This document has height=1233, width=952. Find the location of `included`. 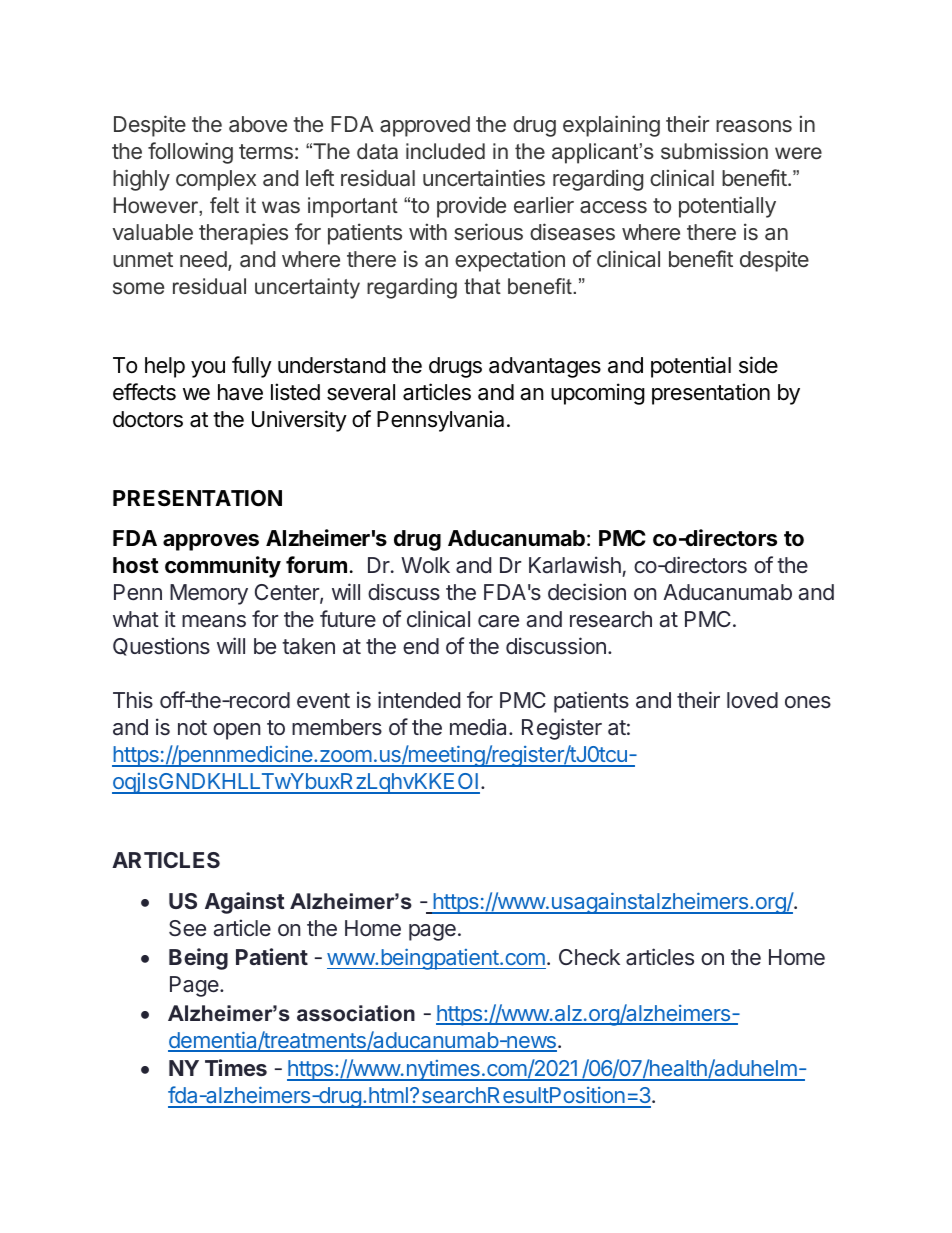

included is located at coordinates (445, 151).
